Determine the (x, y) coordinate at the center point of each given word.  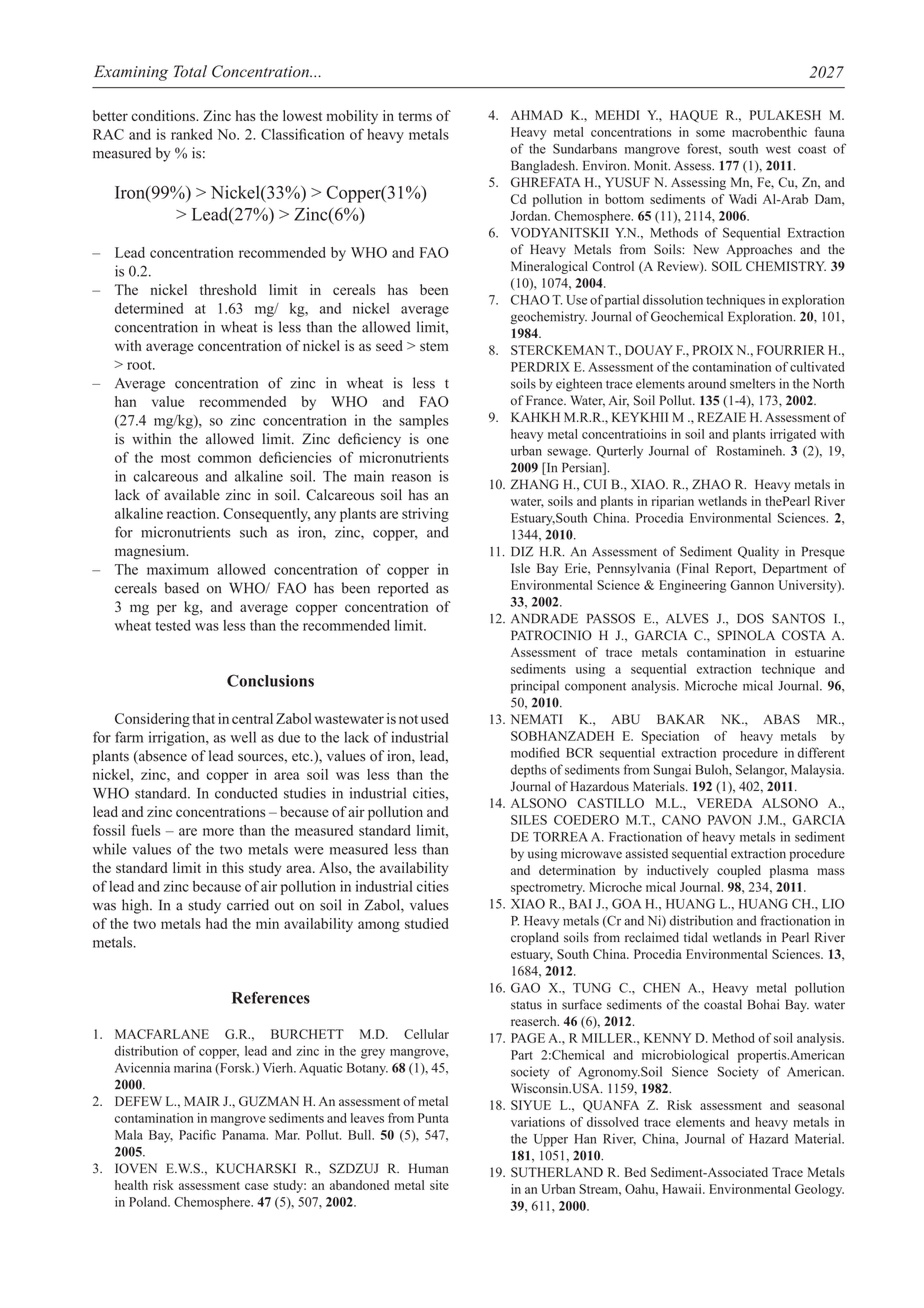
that (203, 718)
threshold (228, 289)
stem (434, 346)
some (710, 133)
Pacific (197, 1134)
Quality (758, 552)
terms (415, 116)
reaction (193, 513)
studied (427, 923)
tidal (696, 937)
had (216, 923)
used (435, 718)
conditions (164, 115)
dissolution (673, 299)
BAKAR (681, 719)
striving (425, 515)
